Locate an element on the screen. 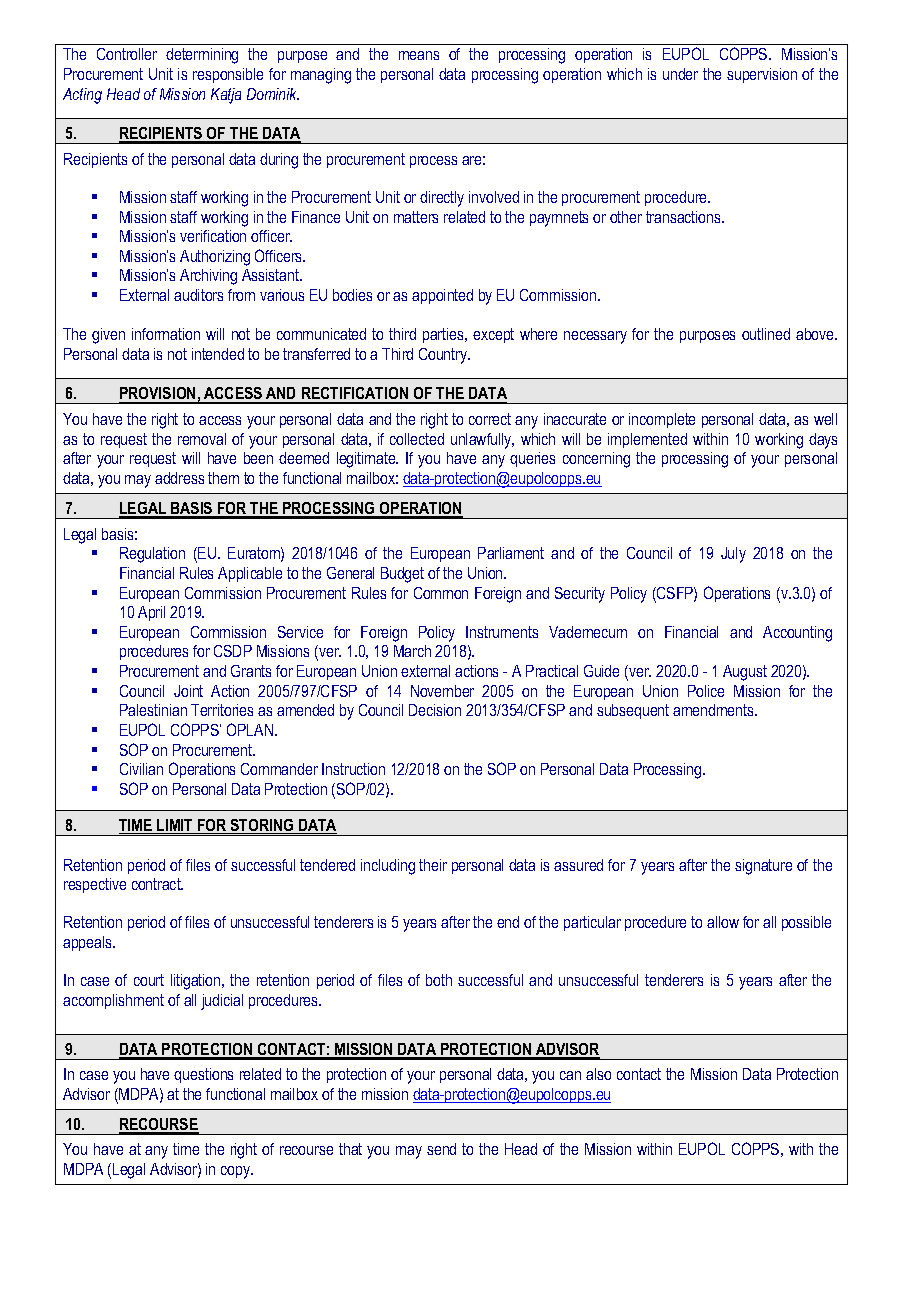 The width and height of the screenshot is (924, 1308). send is located at coordinates (441, 1149).
